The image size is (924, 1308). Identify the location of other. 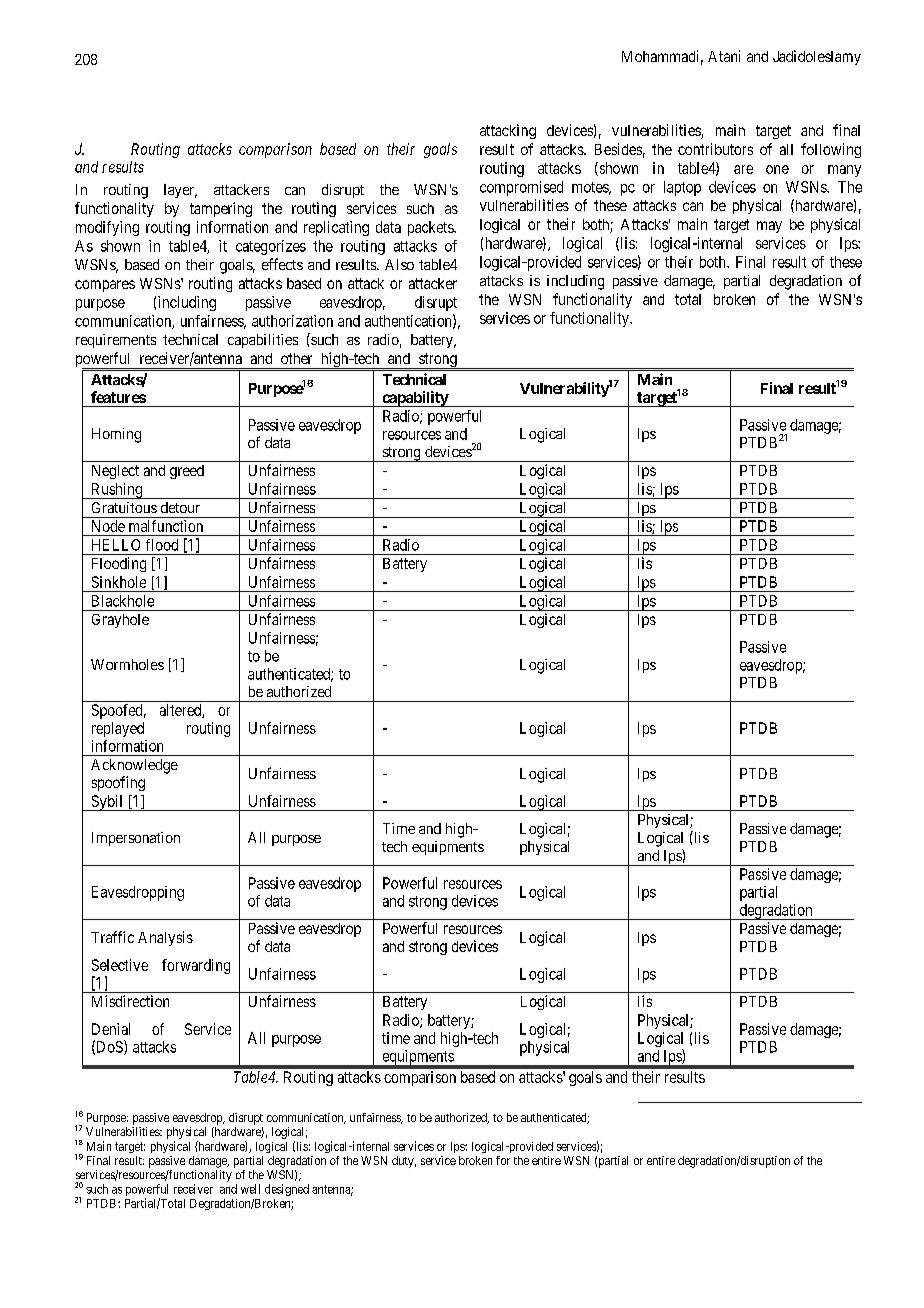
(296, 358).
